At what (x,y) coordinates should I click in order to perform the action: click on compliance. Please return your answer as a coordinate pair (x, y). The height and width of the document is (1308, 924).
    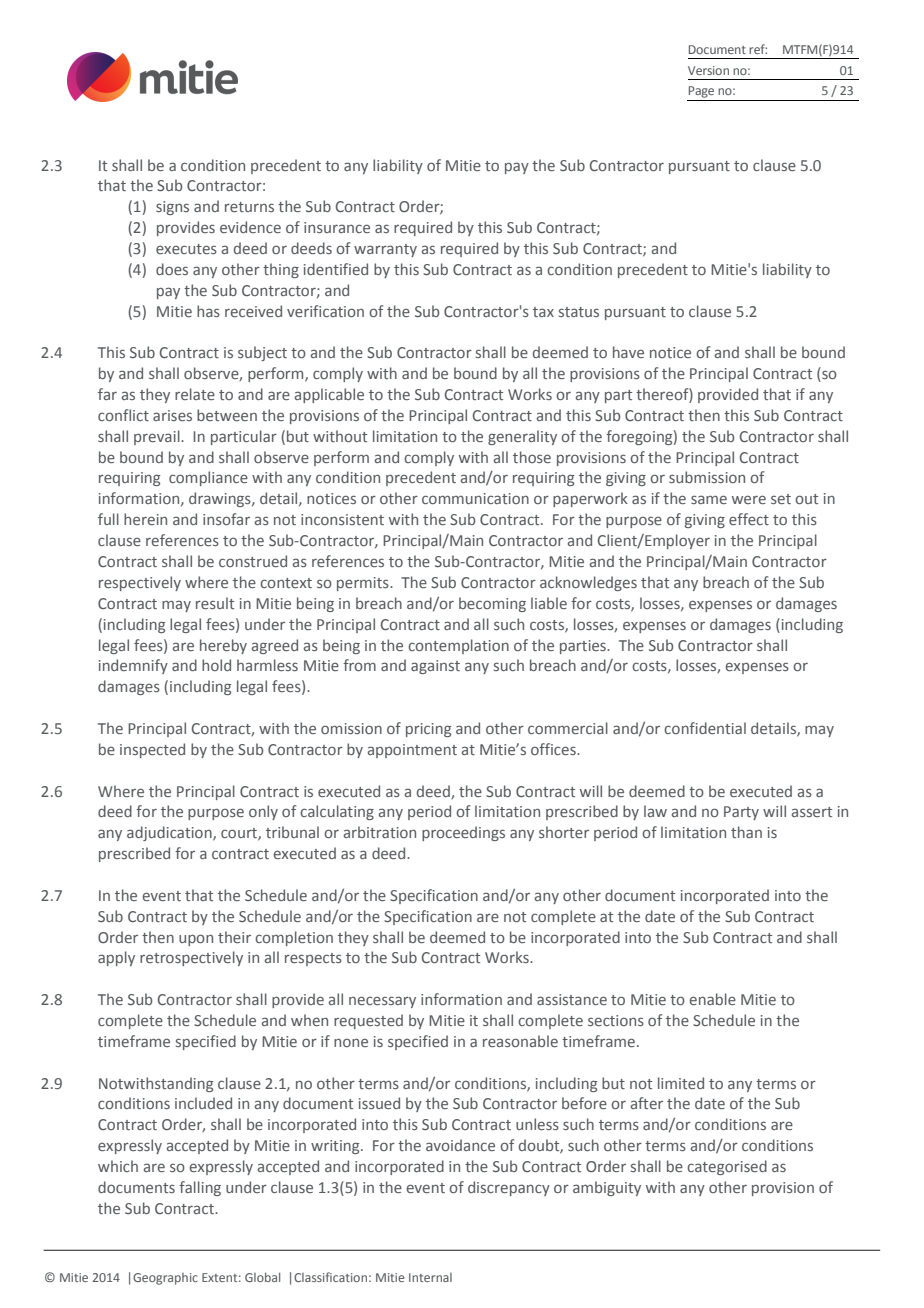
    Looking at the image, I should click on (208, 478).
